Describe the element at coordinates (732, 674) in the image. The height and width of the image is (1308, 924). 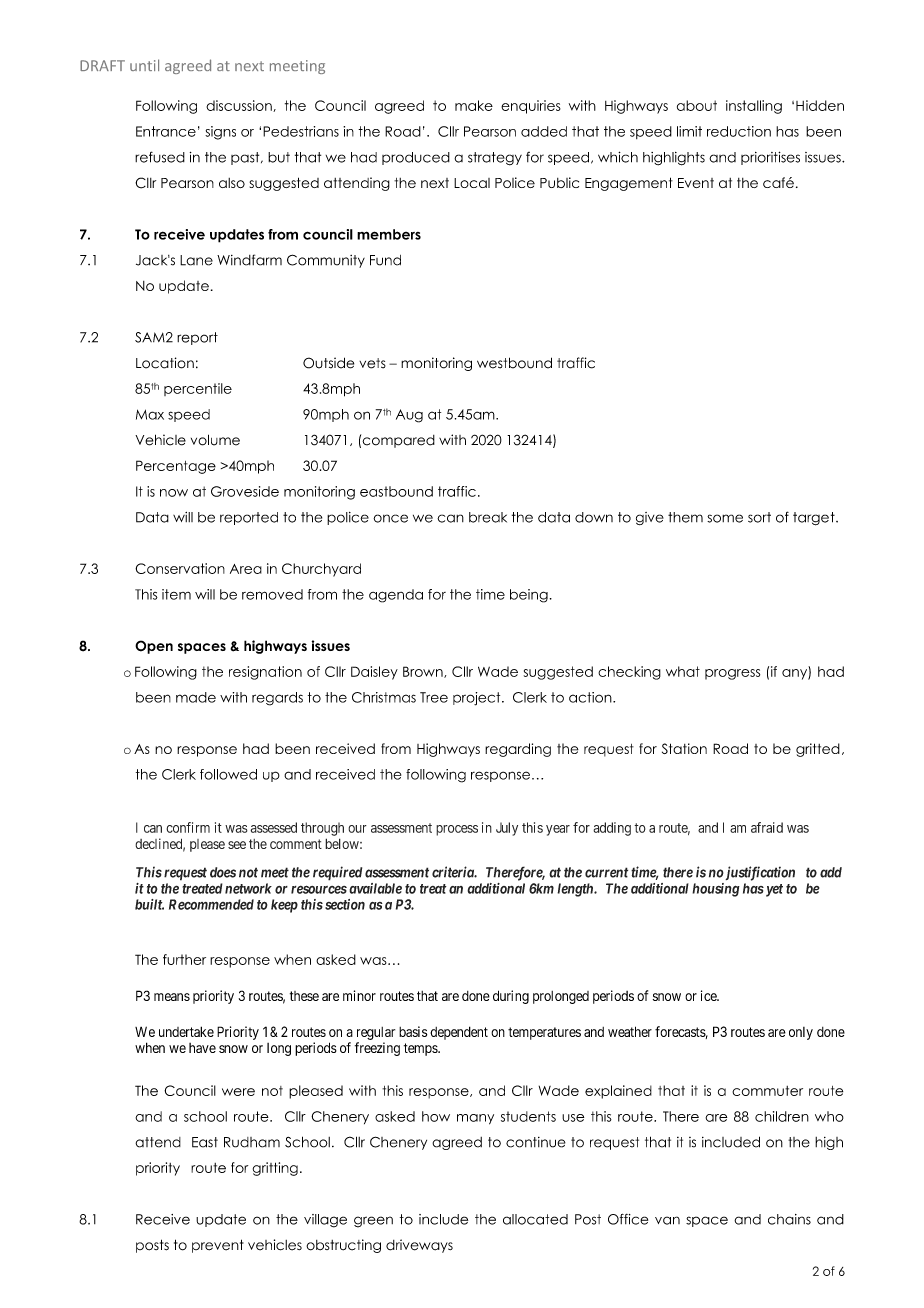
I see `progress` at that location.
